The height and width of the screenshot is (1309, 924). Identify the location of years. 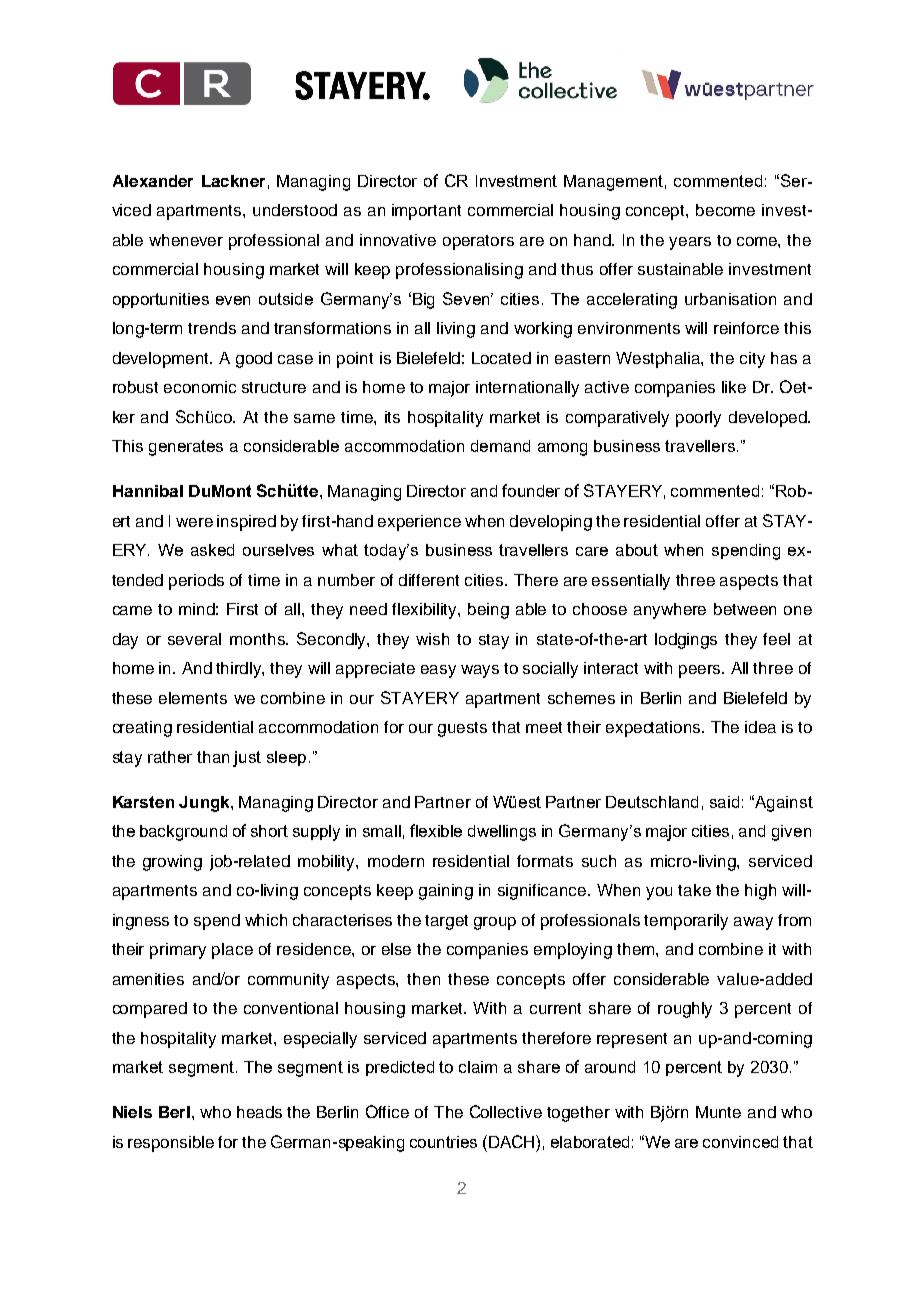
(690, 243).
